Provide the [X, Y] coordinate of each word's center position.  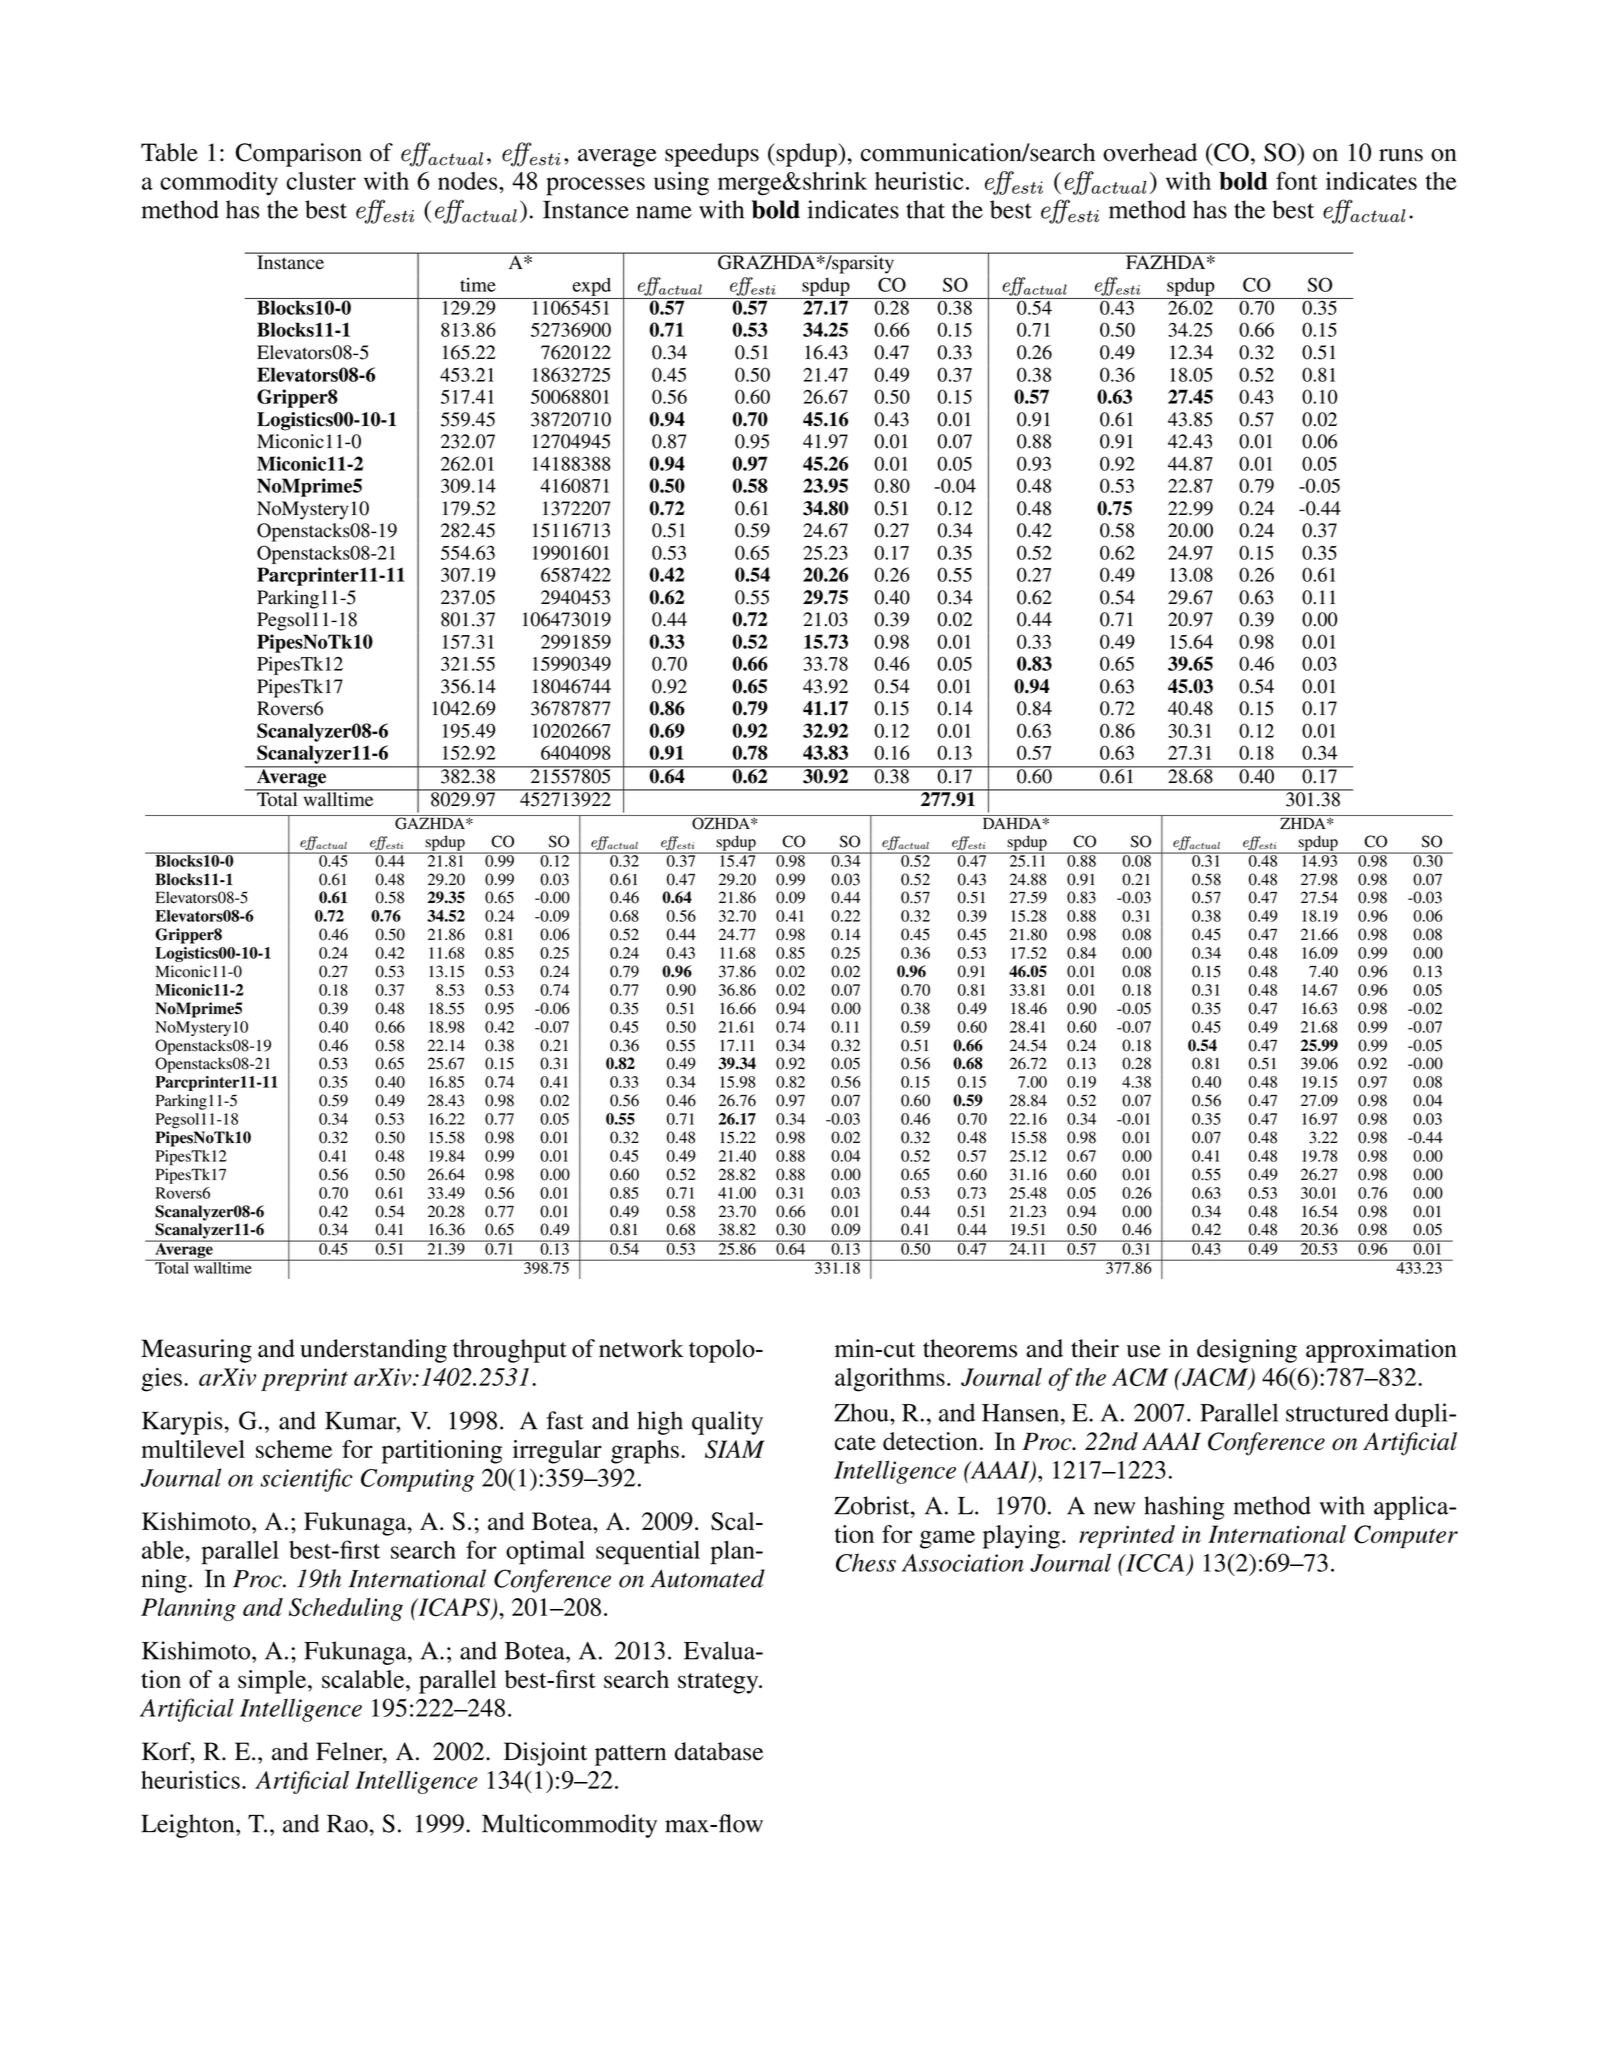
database [719, 1751]
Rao [347, 1823]
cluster [321, 181]
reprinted [1127, 1537]
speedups [712, 155]
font [1297, 180]
